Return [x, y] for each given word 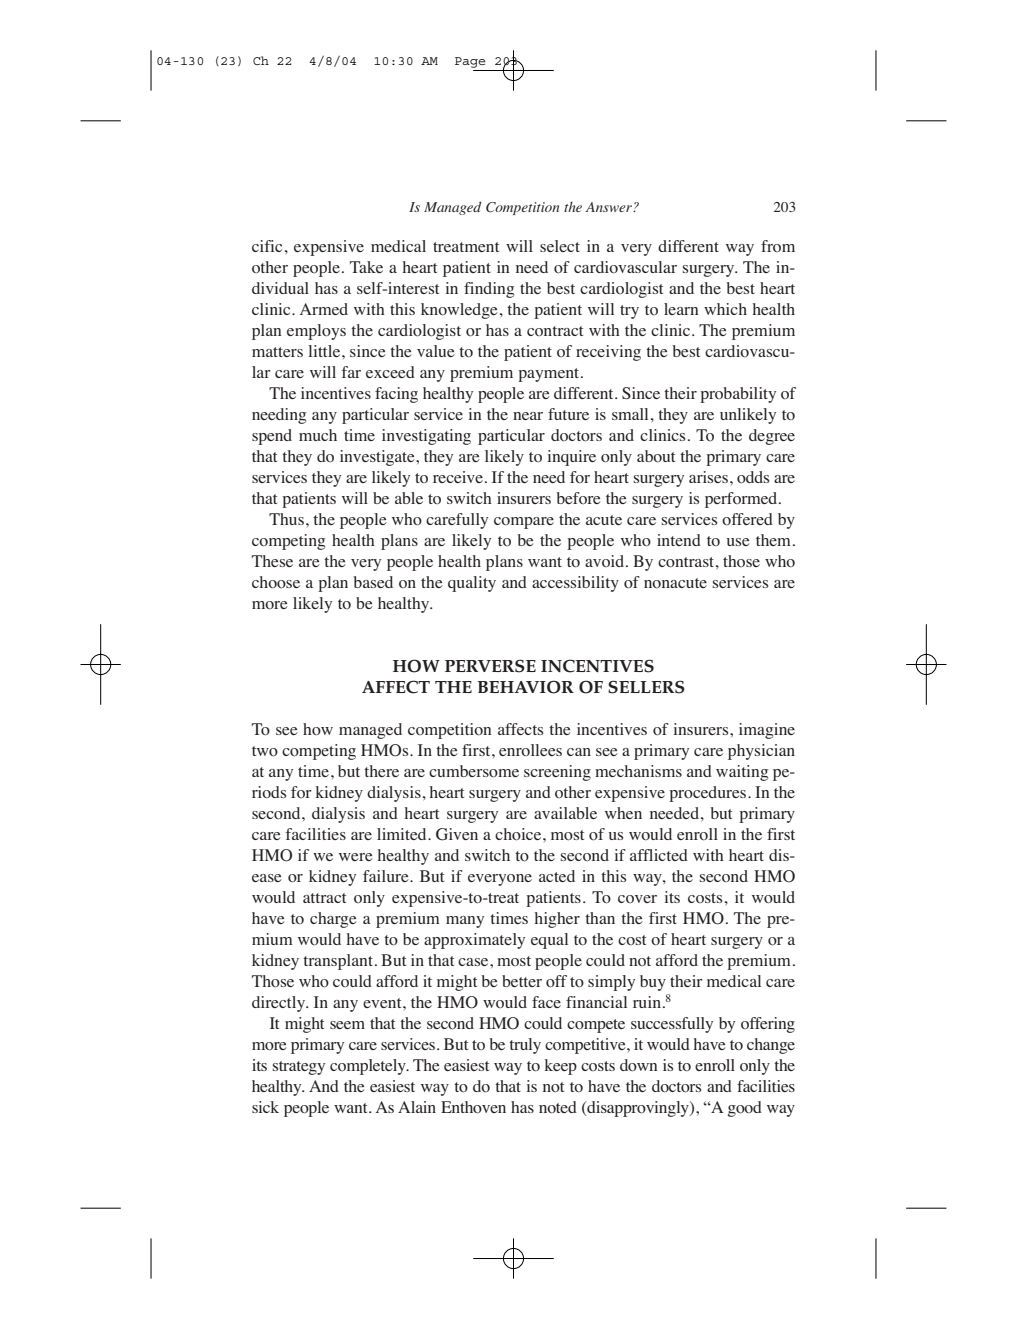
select [560, 246]
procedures [709, 794]
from [778, 246]
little [325, 351]
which [725, 309]
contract [555, 331]
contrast [687, 562]
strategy [299, 1068]
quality [472, 584]
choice [519, 834]
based [373, 582]
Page [471, 64]
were [356, 857]
